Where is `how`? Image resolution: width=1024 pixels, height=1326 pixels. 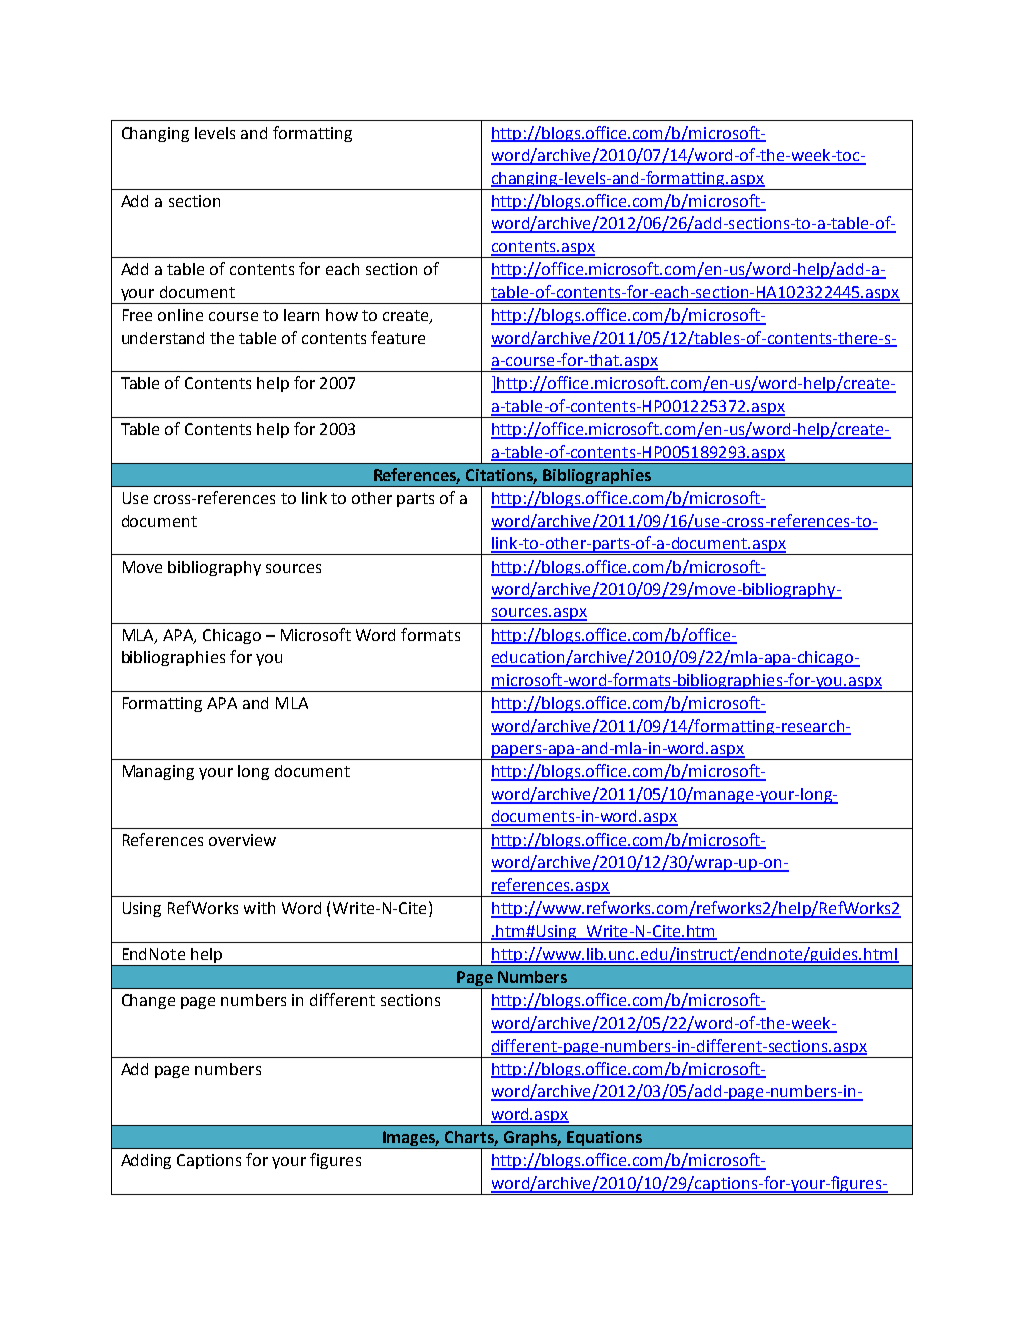 how is located at coordinates (342, 315).
